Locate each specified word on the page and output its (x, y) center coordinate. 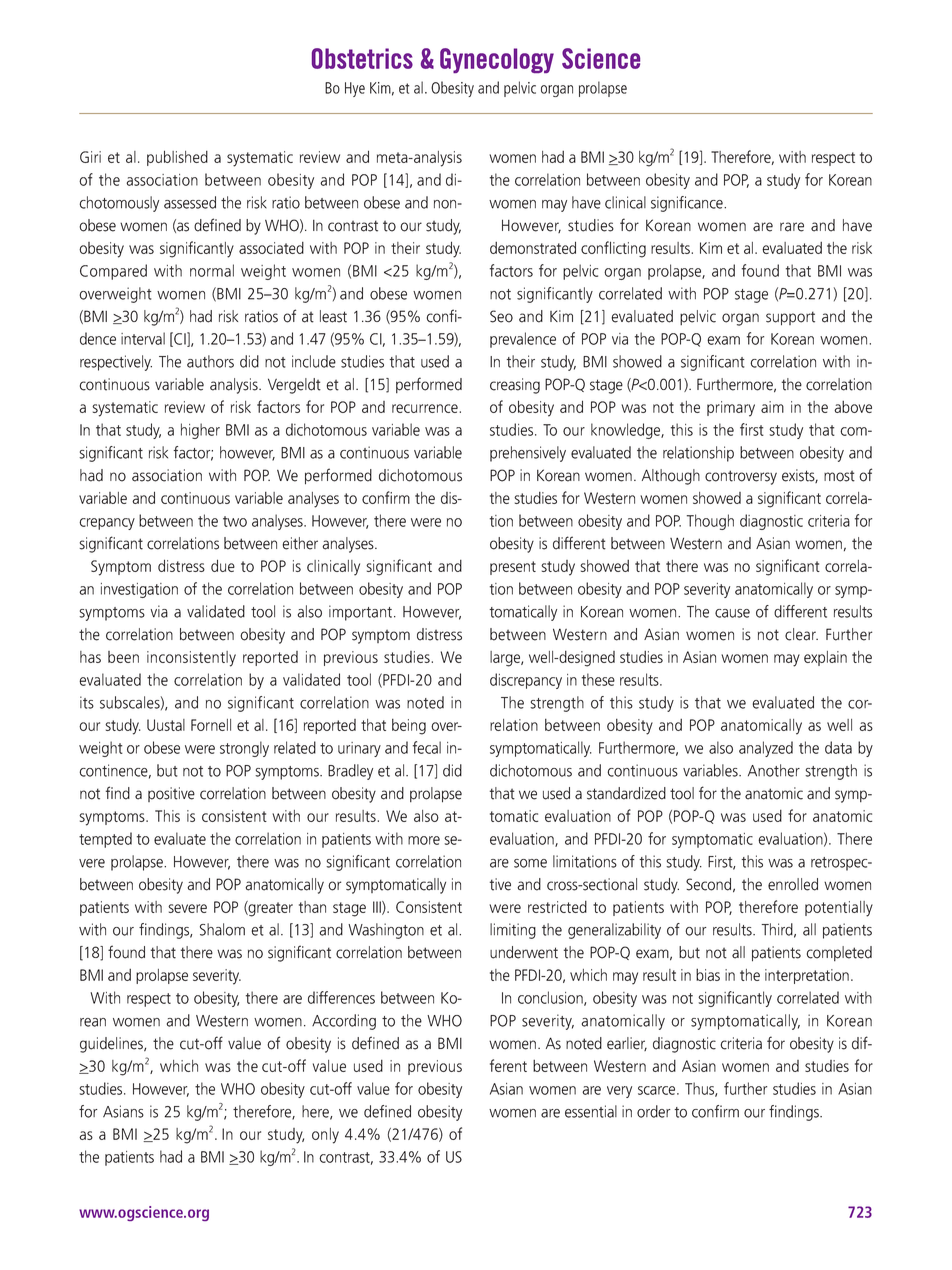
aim (772, 407)
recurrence (426, 408)
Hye (355, 89)
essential (591, 1111)
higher (200, 431)
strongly (244, 749)
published (177, 158)
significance (688, 204)
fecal (427, 747)
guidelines (112, 1045)
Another (774, 770)
